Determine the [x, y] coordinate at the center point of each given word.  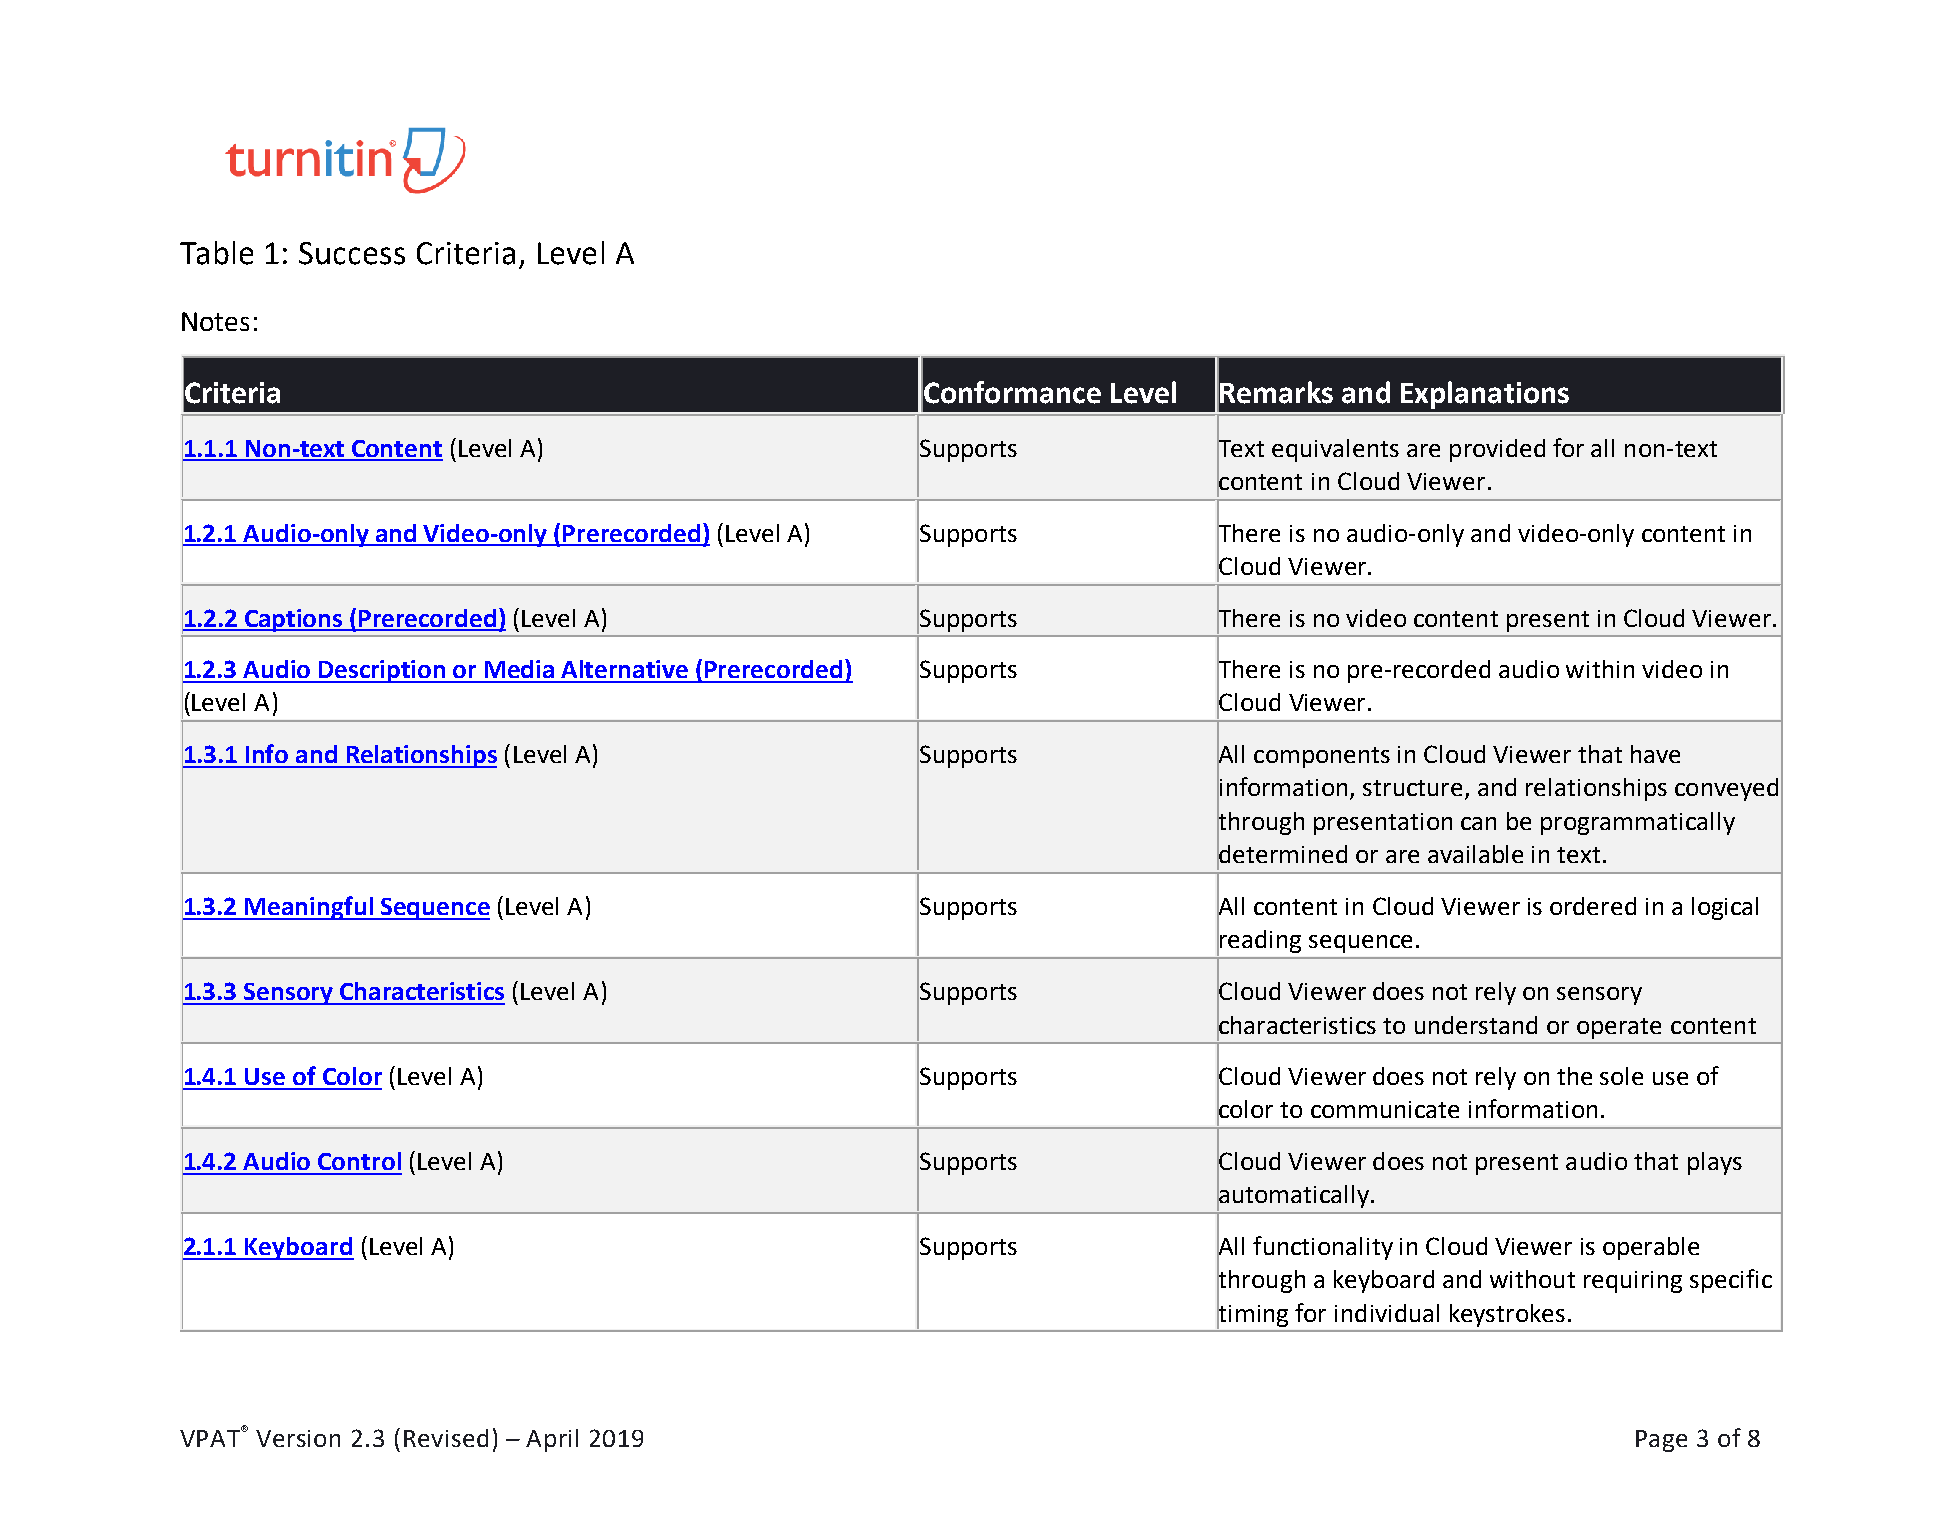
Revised [446, 1438]
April [552, 1440]
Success [352, 253]
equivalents [1335, 450]
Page [1661, 1441]
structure [1412, 788]
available [1475, 854]
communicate [1385, 1109]
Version [298, 1438]
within [1600, 669]
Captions [294, 620]
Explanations [1485, 395]
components [1322, 757]
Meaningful [310, 908]
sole [1621, 1076]
